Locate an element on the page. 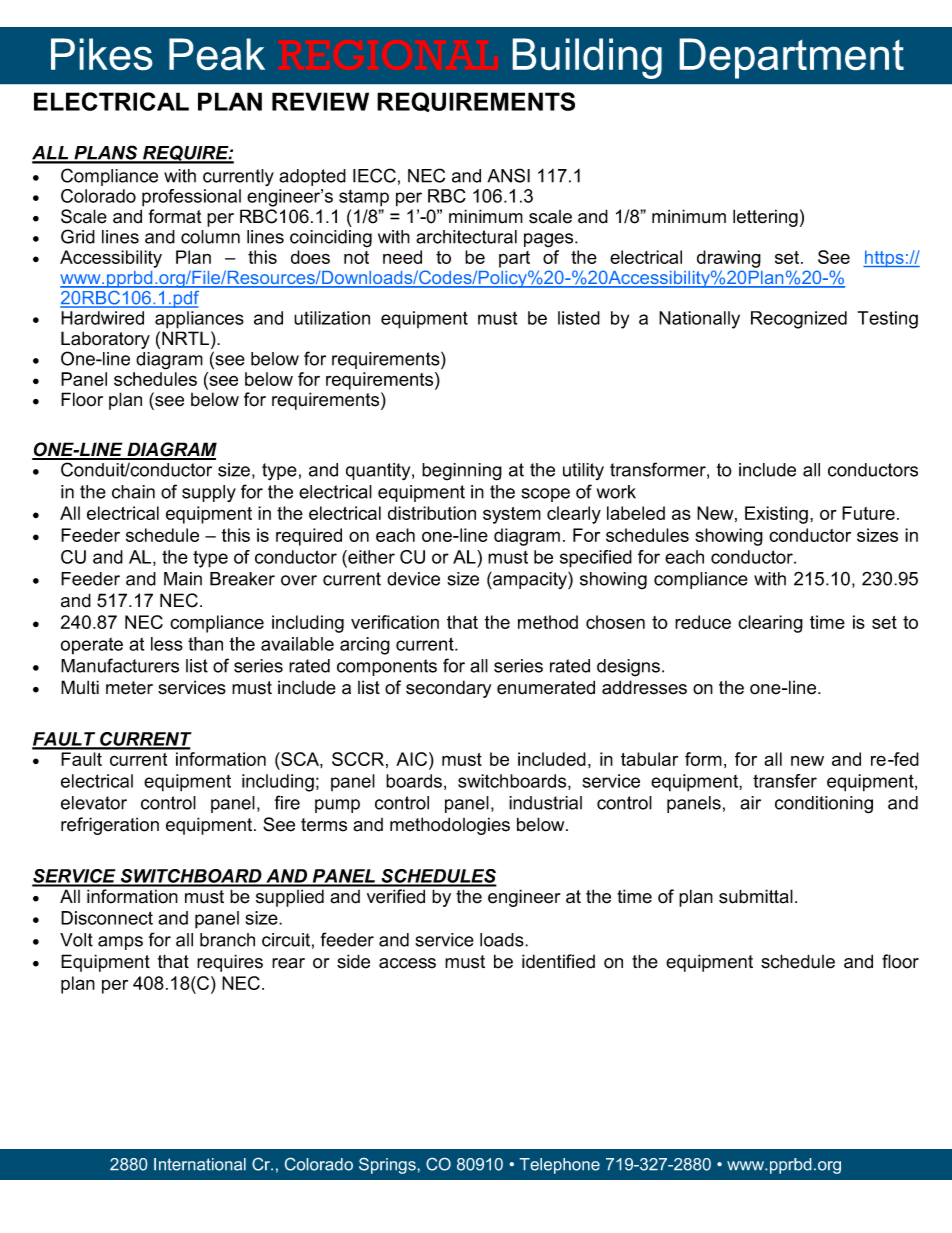  International is located at coordinates (200, 1164).
